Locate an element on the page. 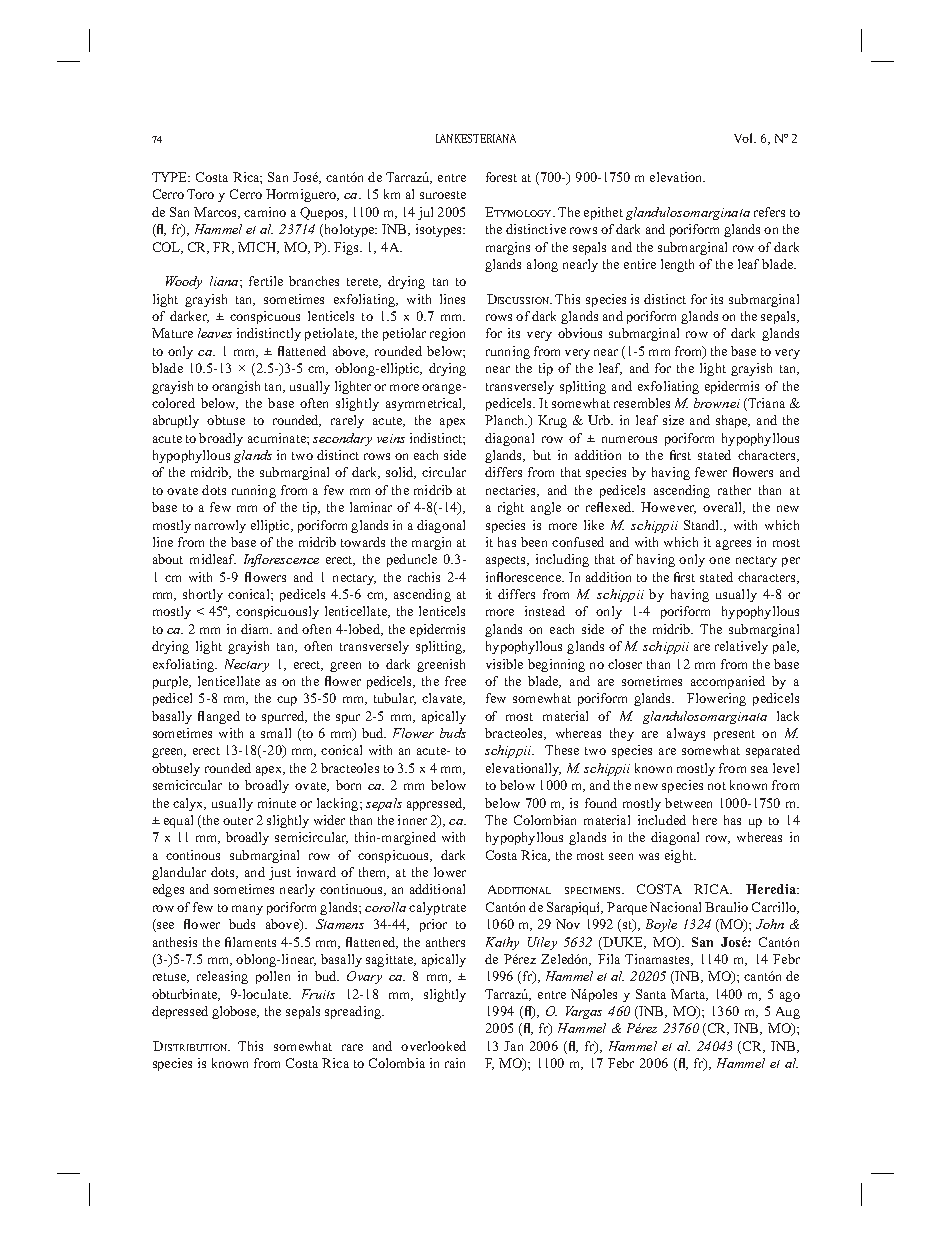 This image has height=1233, width=952. instead is located at coordinates (545, 611).
